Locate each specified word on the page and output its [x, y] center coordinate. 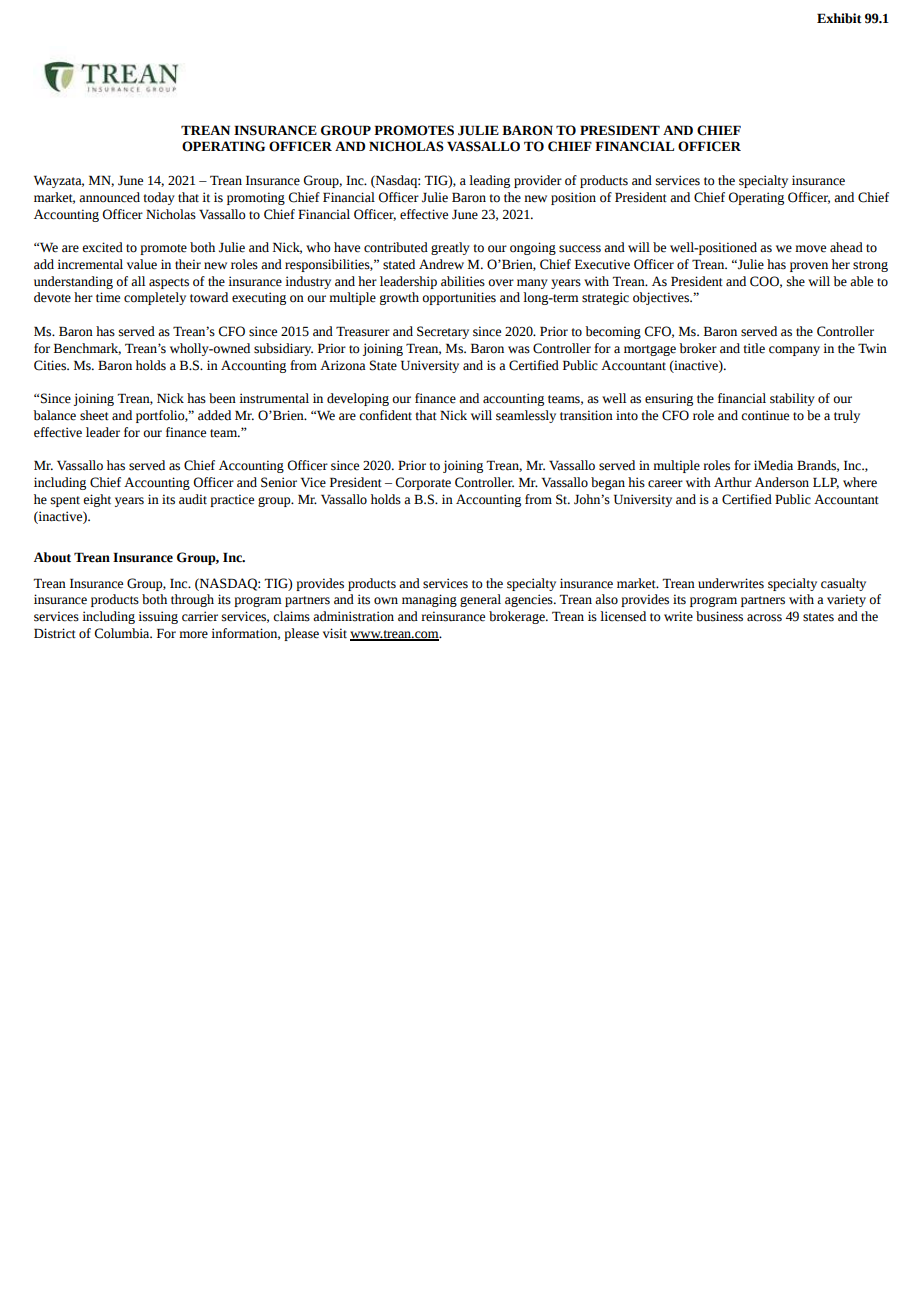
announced [109, 197]
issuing [158, 617]
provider [538, 181]
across [764, 618]
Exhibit [839, 18]
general [480, 600]
